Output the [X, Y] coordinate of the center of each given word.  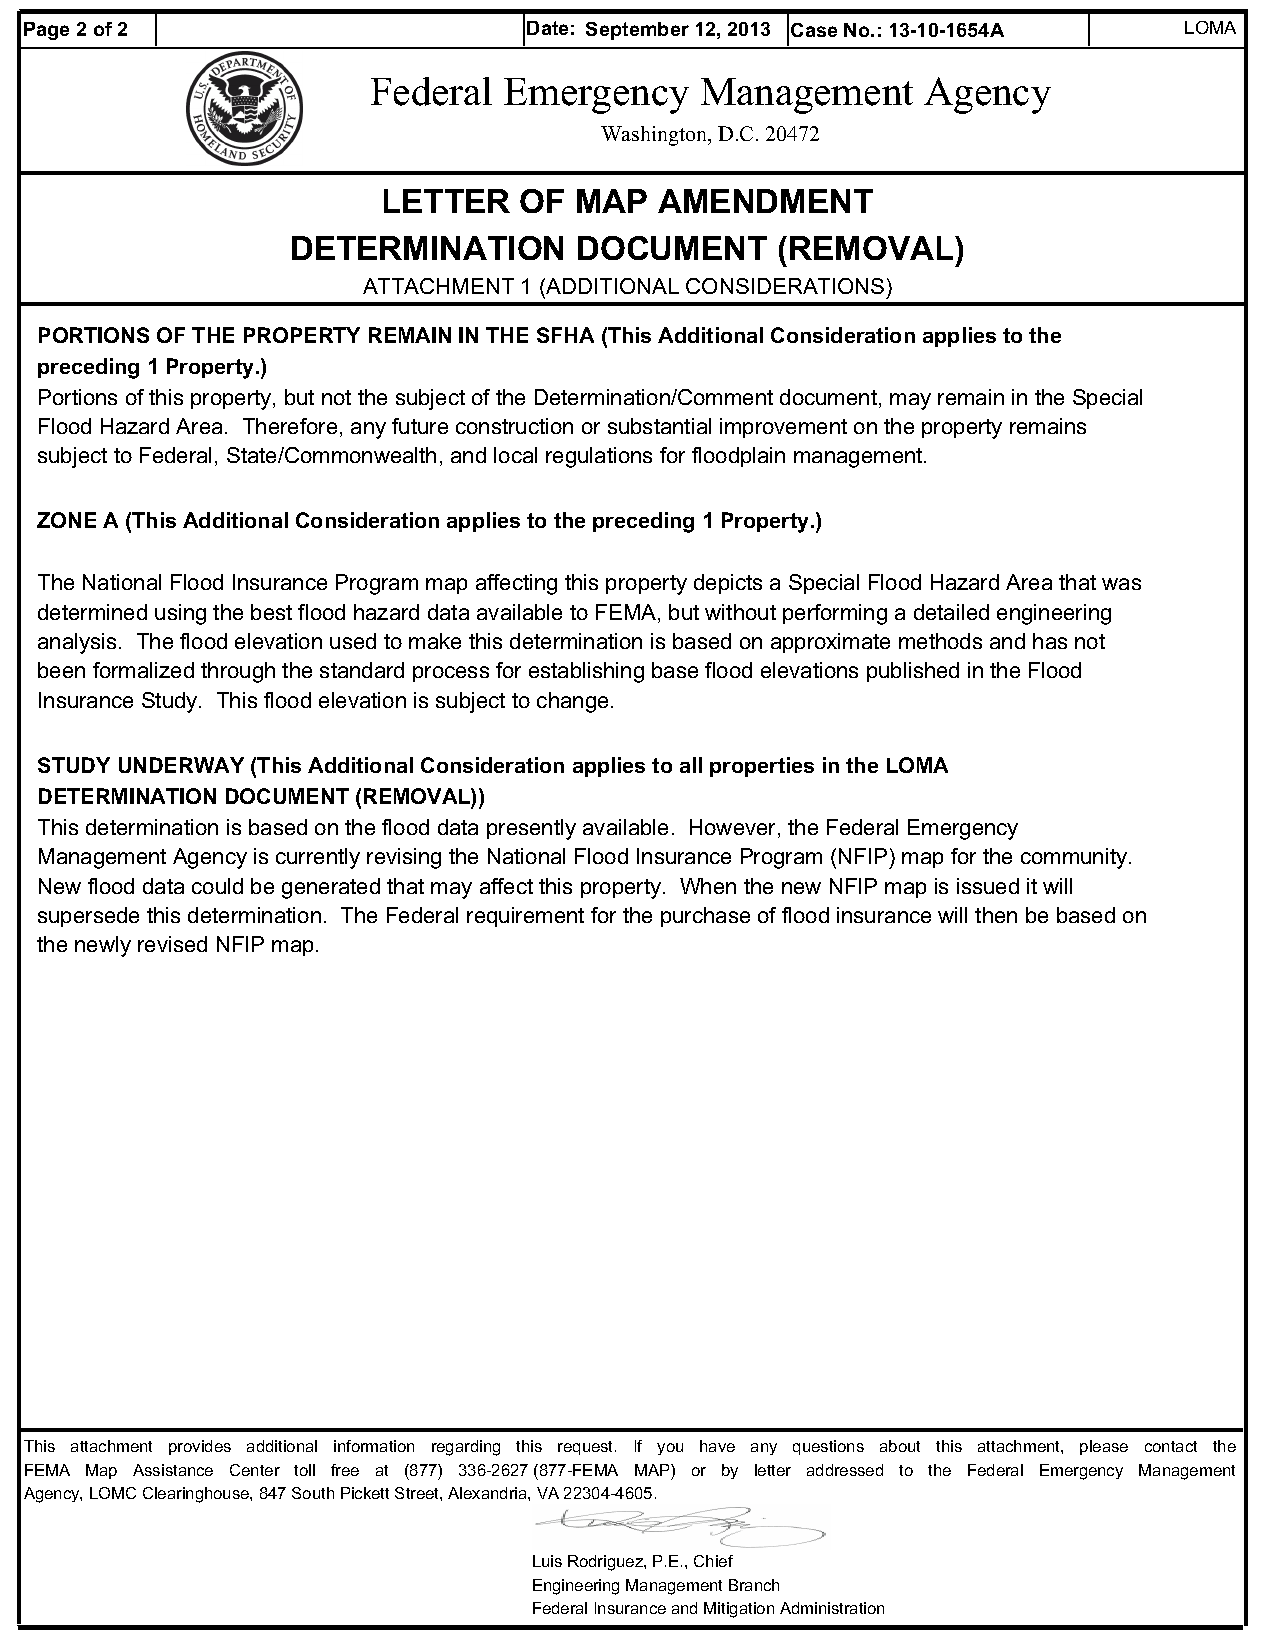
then [996, 915]
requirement [525, 917]
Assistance [173, 1470]
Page [46, 31]
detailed [951, 612]
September [637, 31]
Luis [547, 1561]
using [180, 614]
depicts [728, 584]
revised [172, 944]
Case [814, 30]
